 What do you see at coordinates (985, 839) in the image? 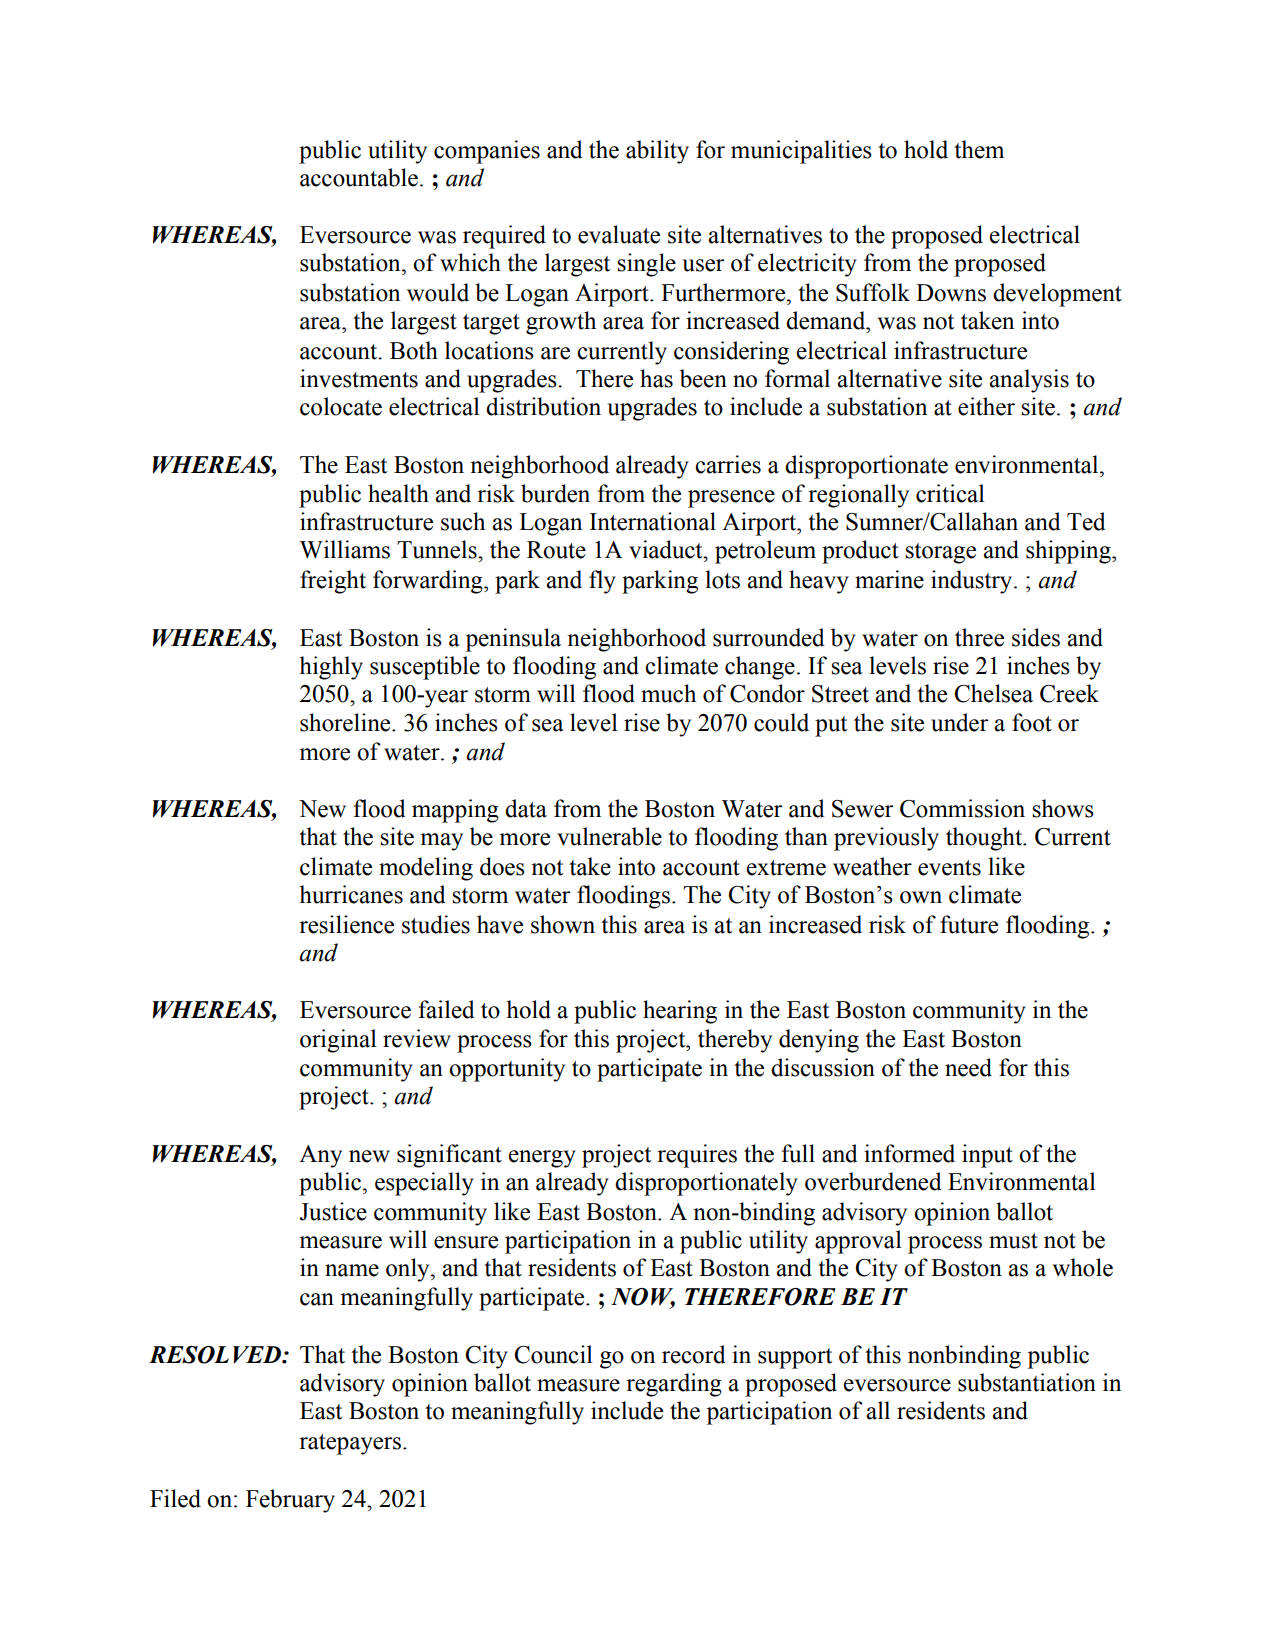
I see `thought` at bounding box center [985, 839].
